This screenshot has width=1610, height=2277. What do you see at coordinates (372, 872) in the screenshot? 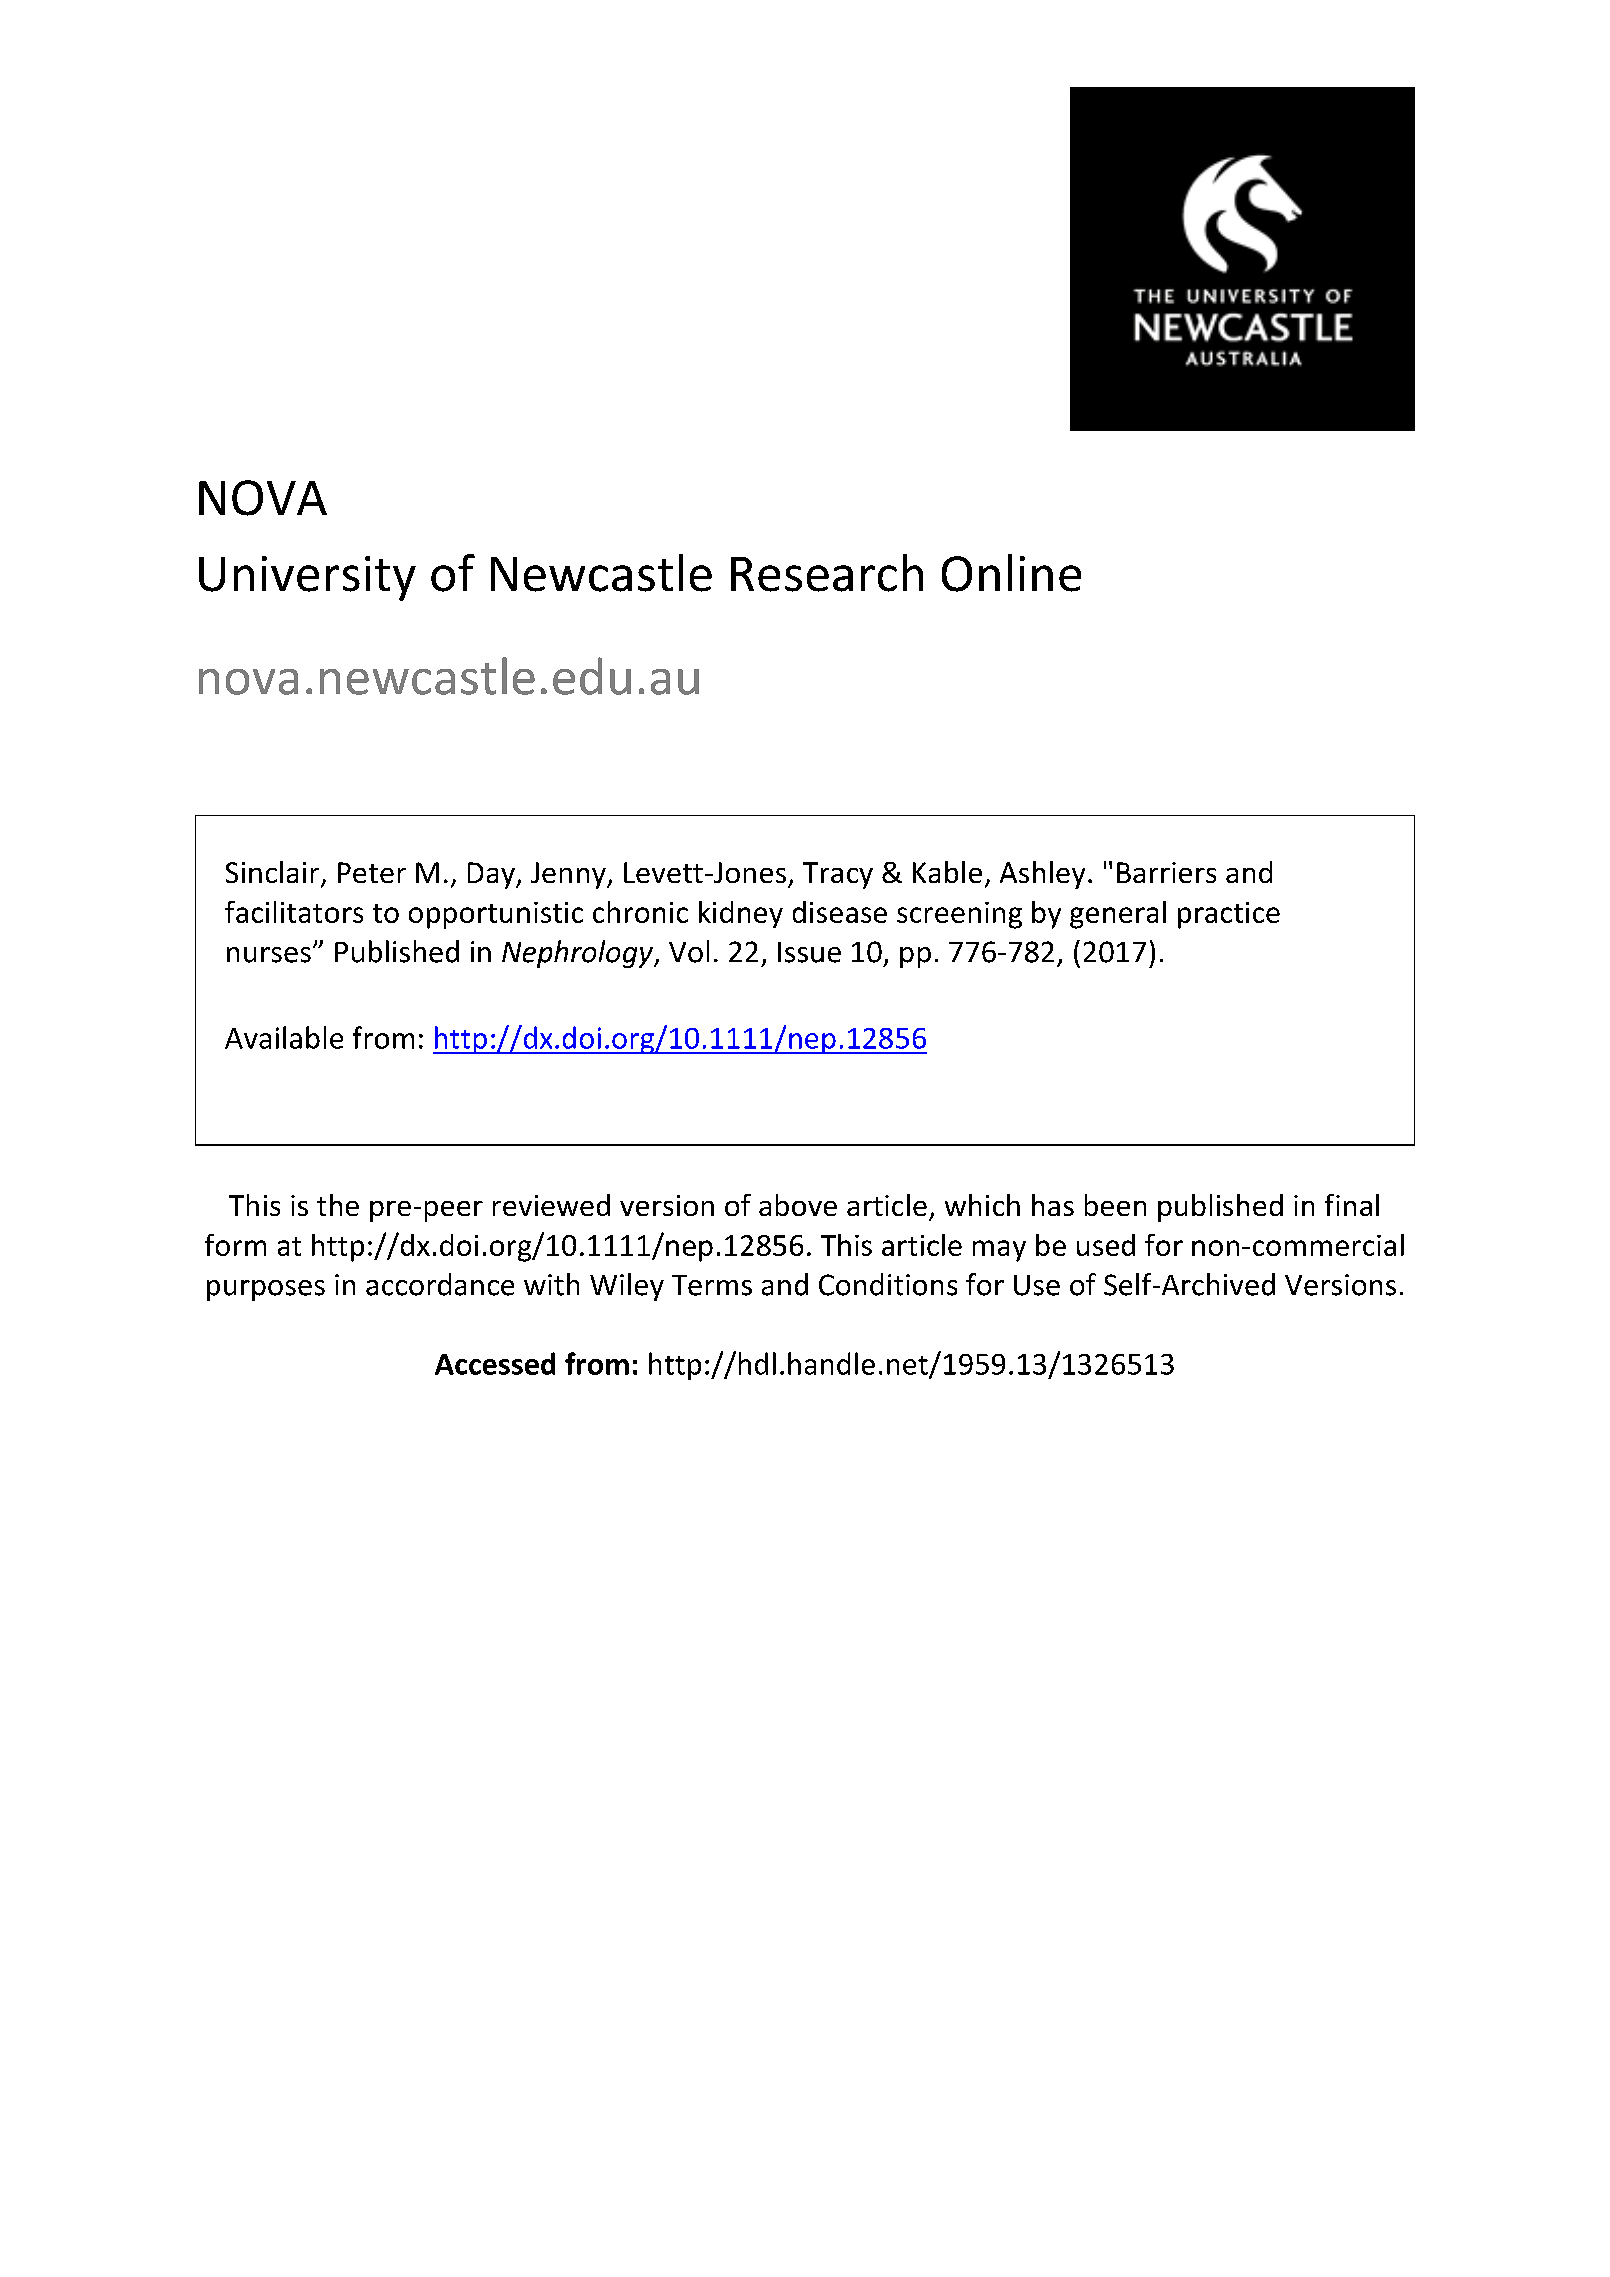
I see `Peter` at bounding box center [372, 872].
